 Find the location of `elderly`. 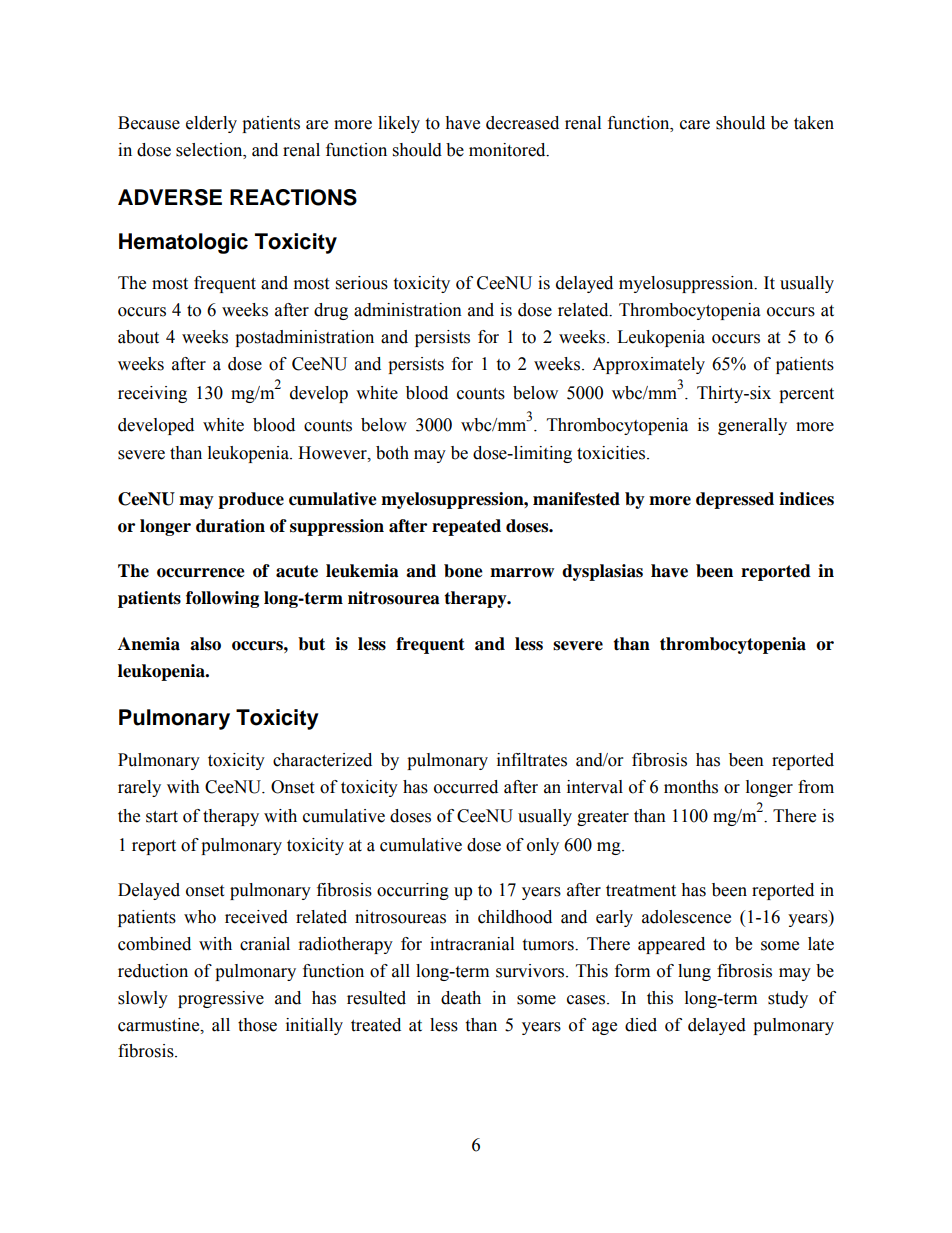

elderly is located at coordinates (211, 124).
